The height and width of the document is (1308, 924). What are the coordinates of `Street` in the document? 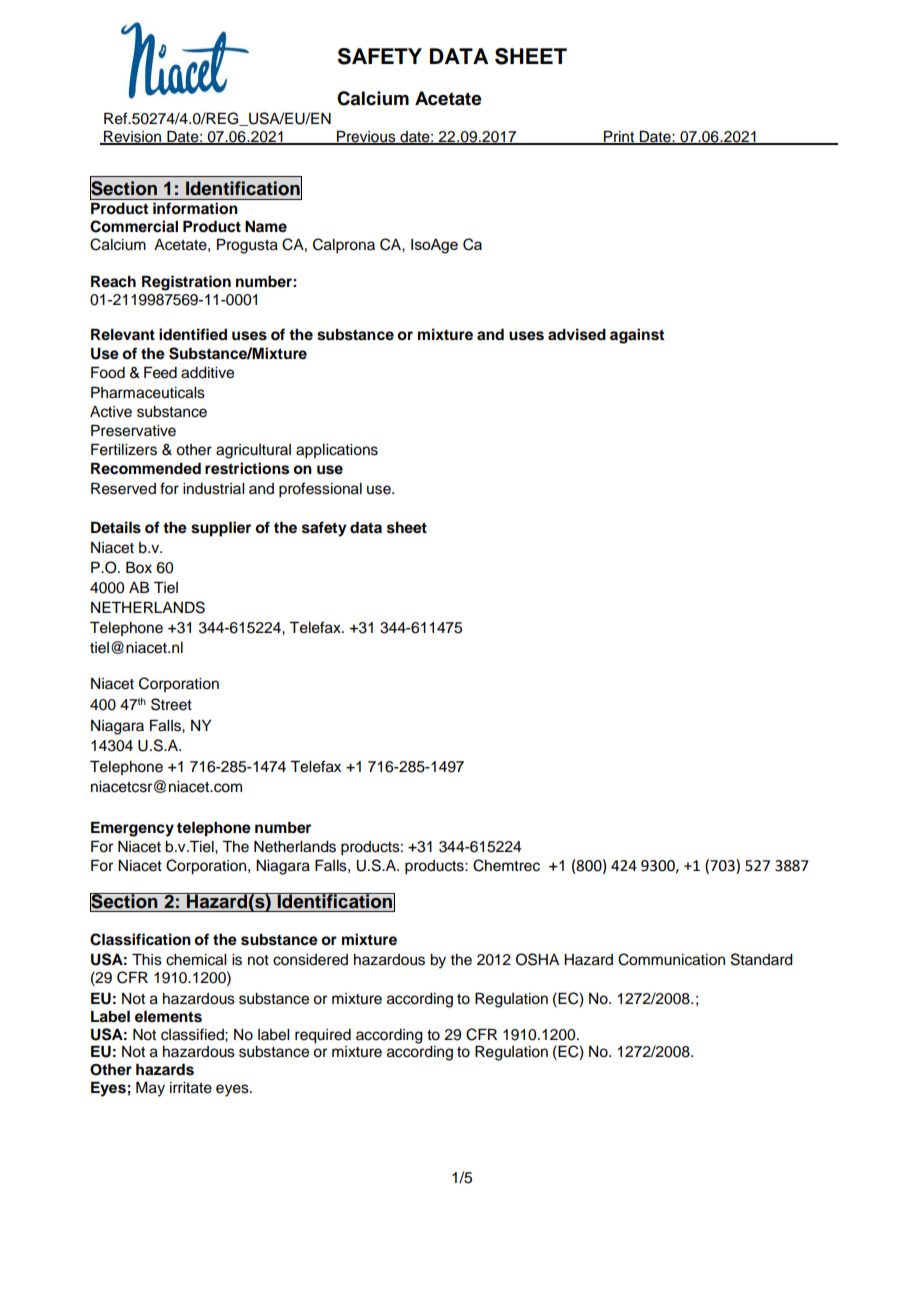 It's located at (171, 704).
